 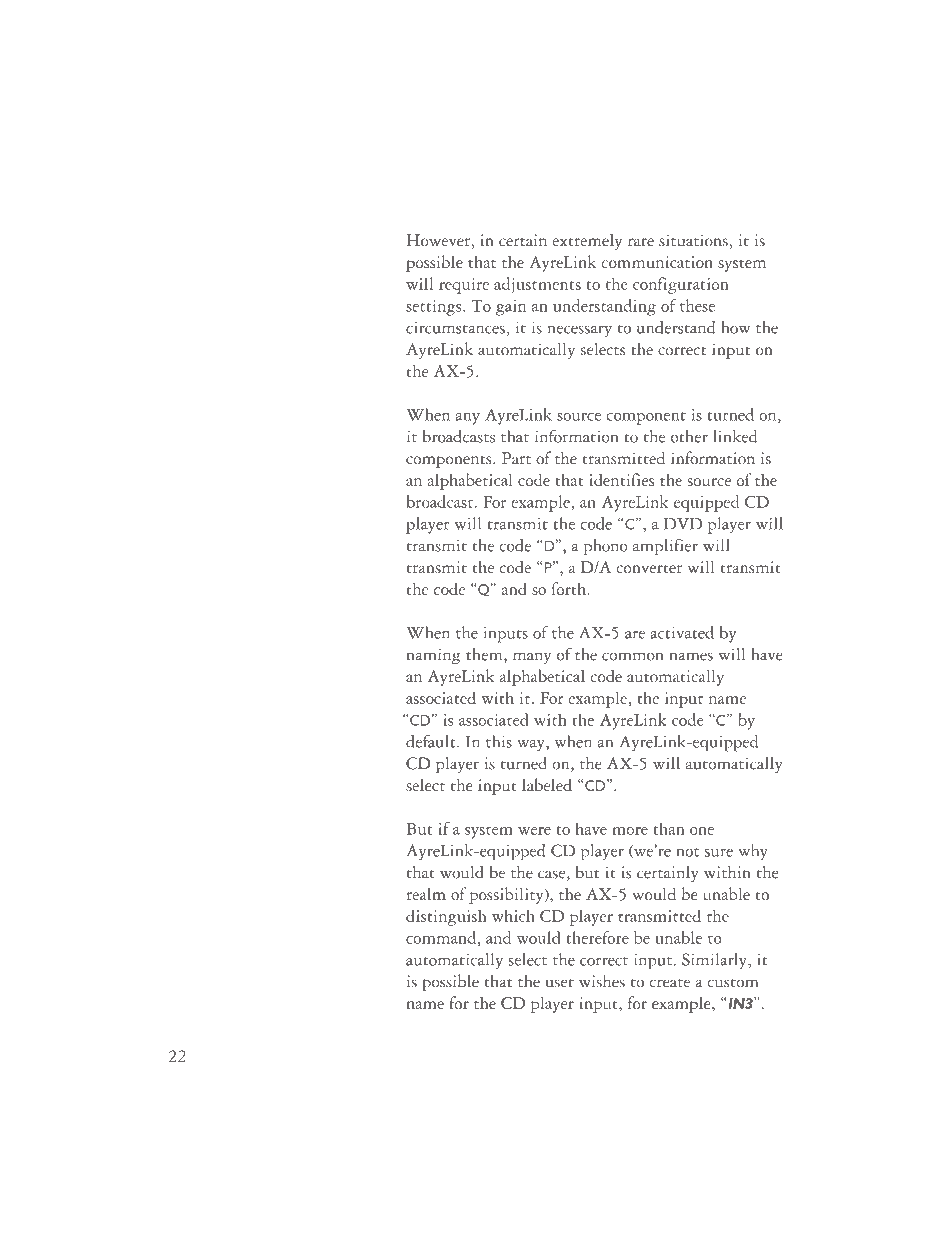 What do you see at coordinates (602, 981) in the screenshot?
I see `wishes` at bounding box center [602, 981].
